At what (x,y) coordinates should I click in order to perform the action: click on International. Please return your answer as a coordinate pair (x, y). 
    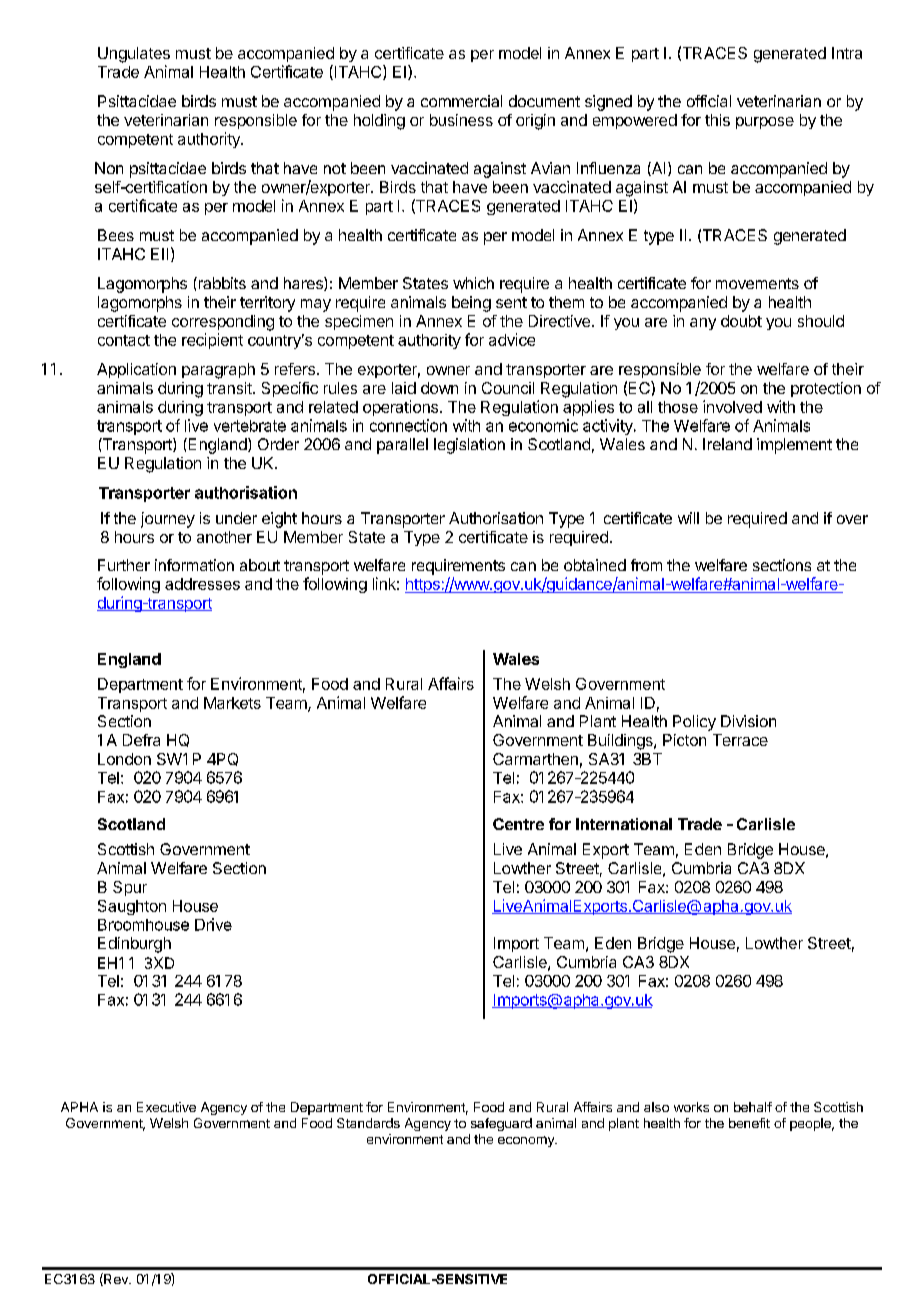
    Looking at the image, I should click on (624, 824).
